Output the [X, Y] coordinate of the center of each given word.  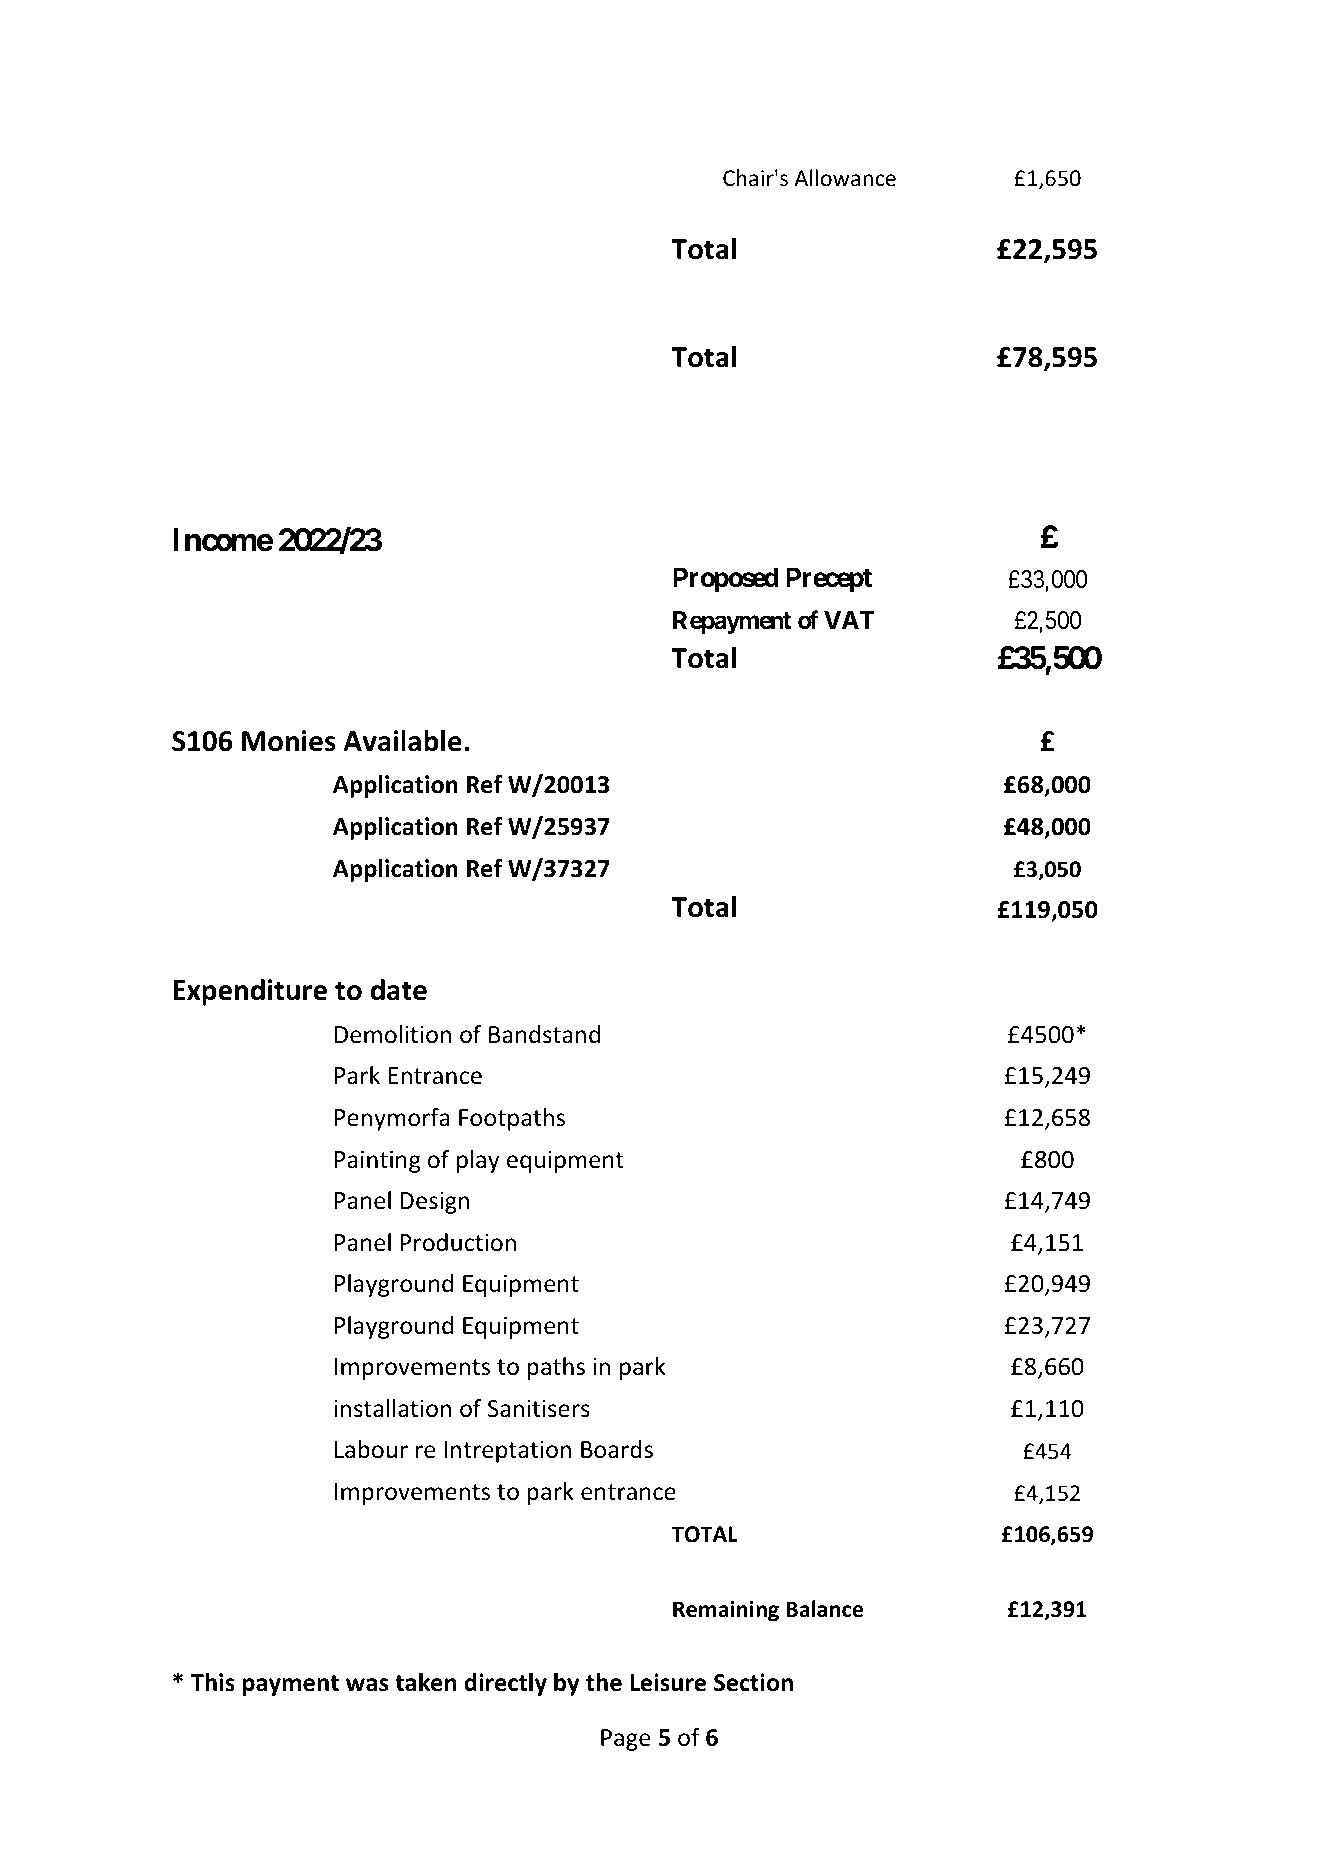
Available [402, 741]
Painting [378, 1161]
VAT [849, 620]
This [213, 1682]
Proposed [726, 580]
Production [458, 1242]
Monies [289, 741]
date [399, 990]
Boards [617, 1449]
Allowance [845, 178]
